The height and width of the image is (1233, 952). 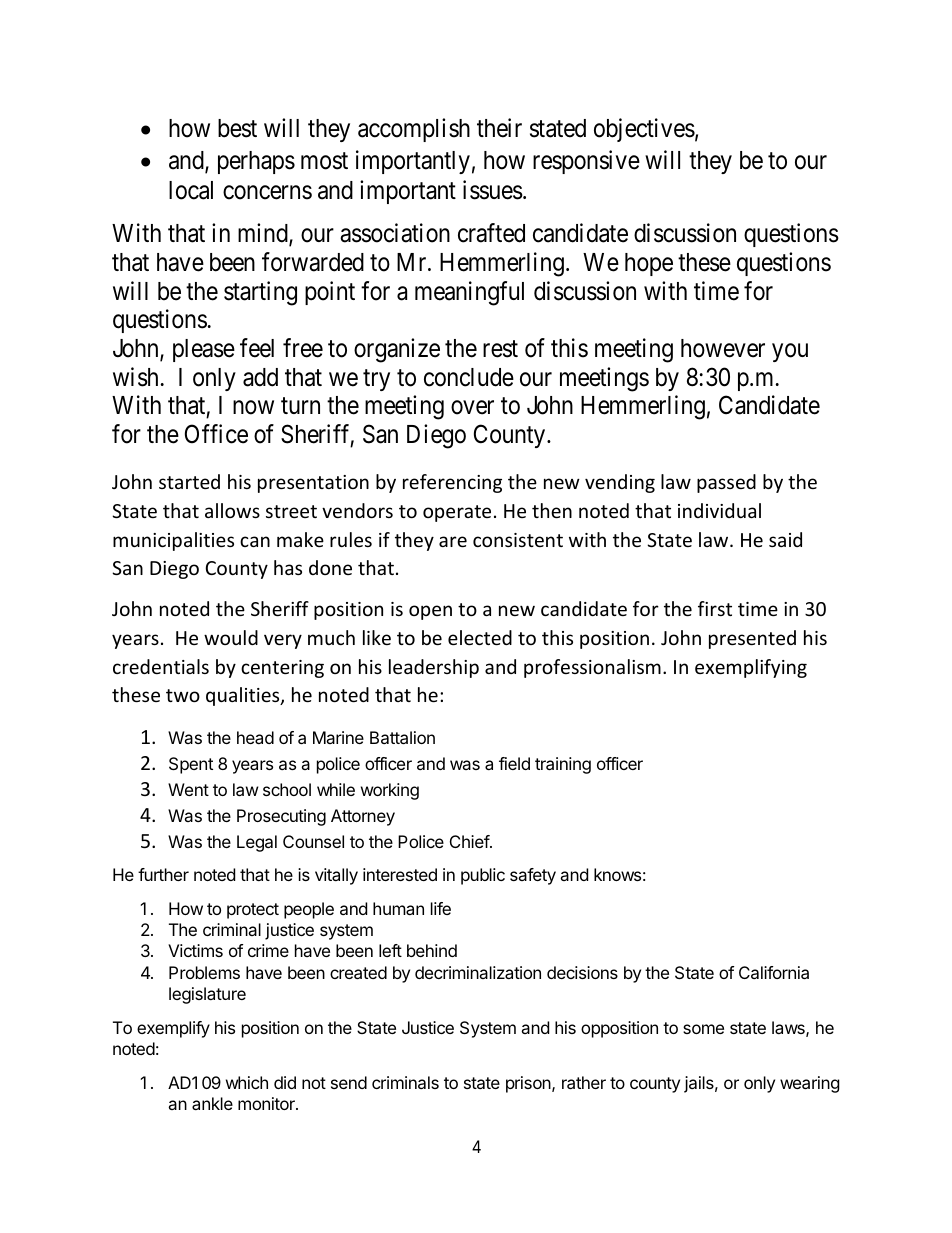 What do you see at coordinates (644, 130) in the image?
I see `objectives` at bounding box center [644, 130].
